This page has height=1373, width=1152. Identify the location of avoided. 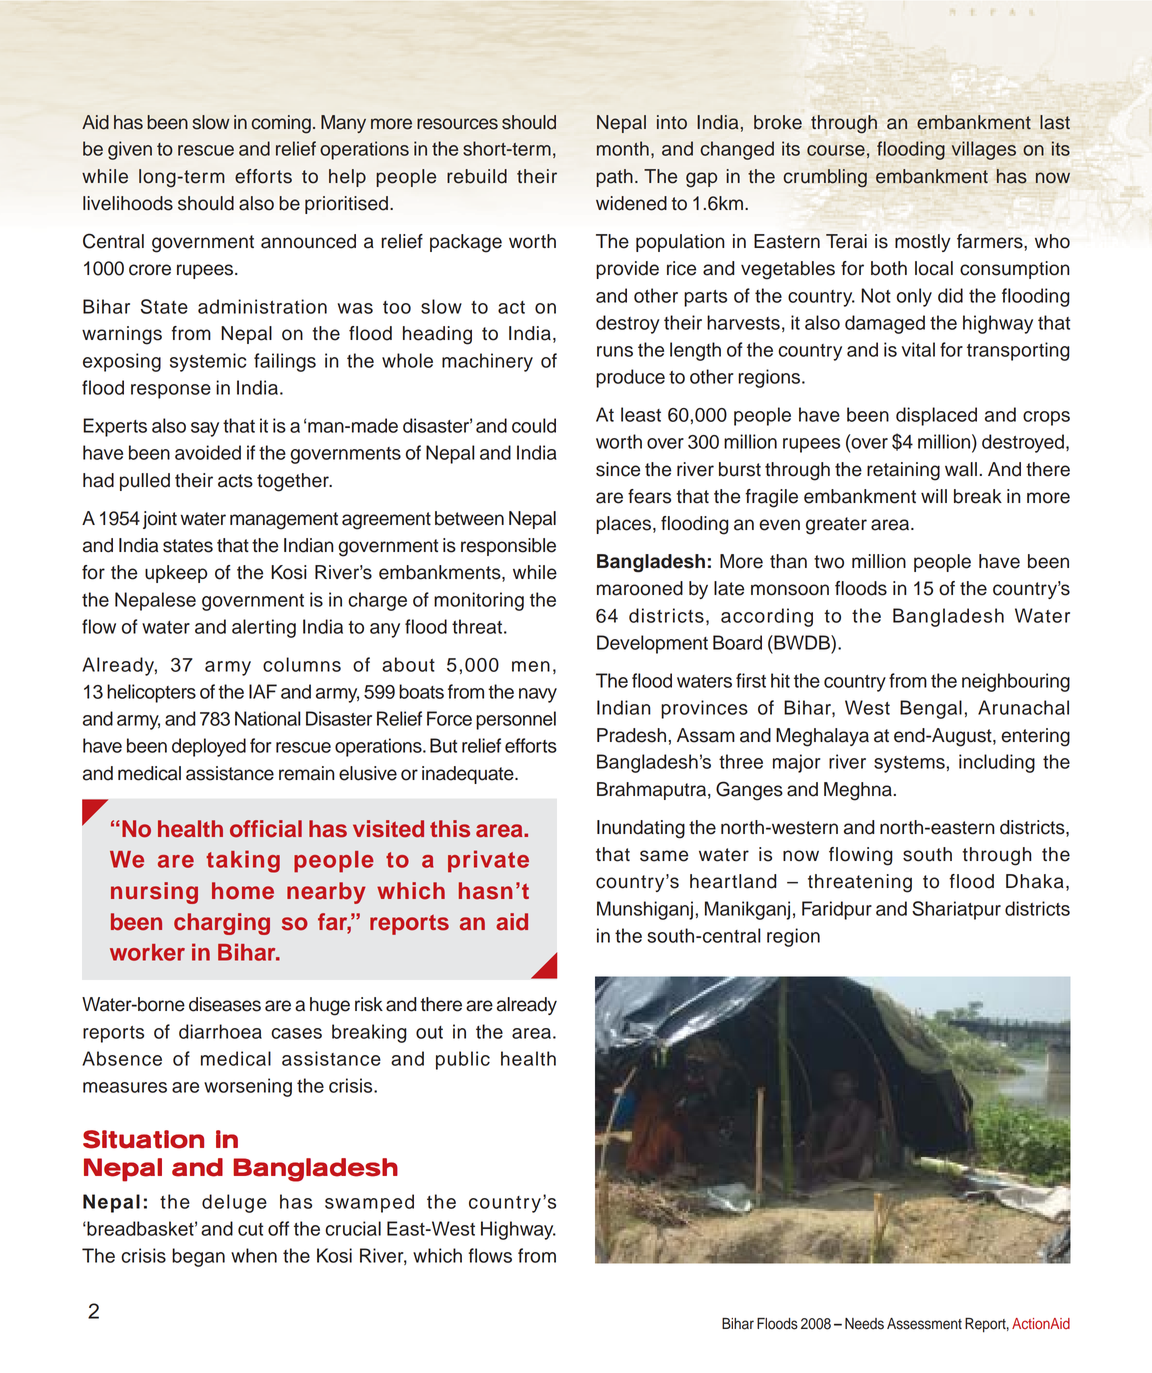
(208, 452).
